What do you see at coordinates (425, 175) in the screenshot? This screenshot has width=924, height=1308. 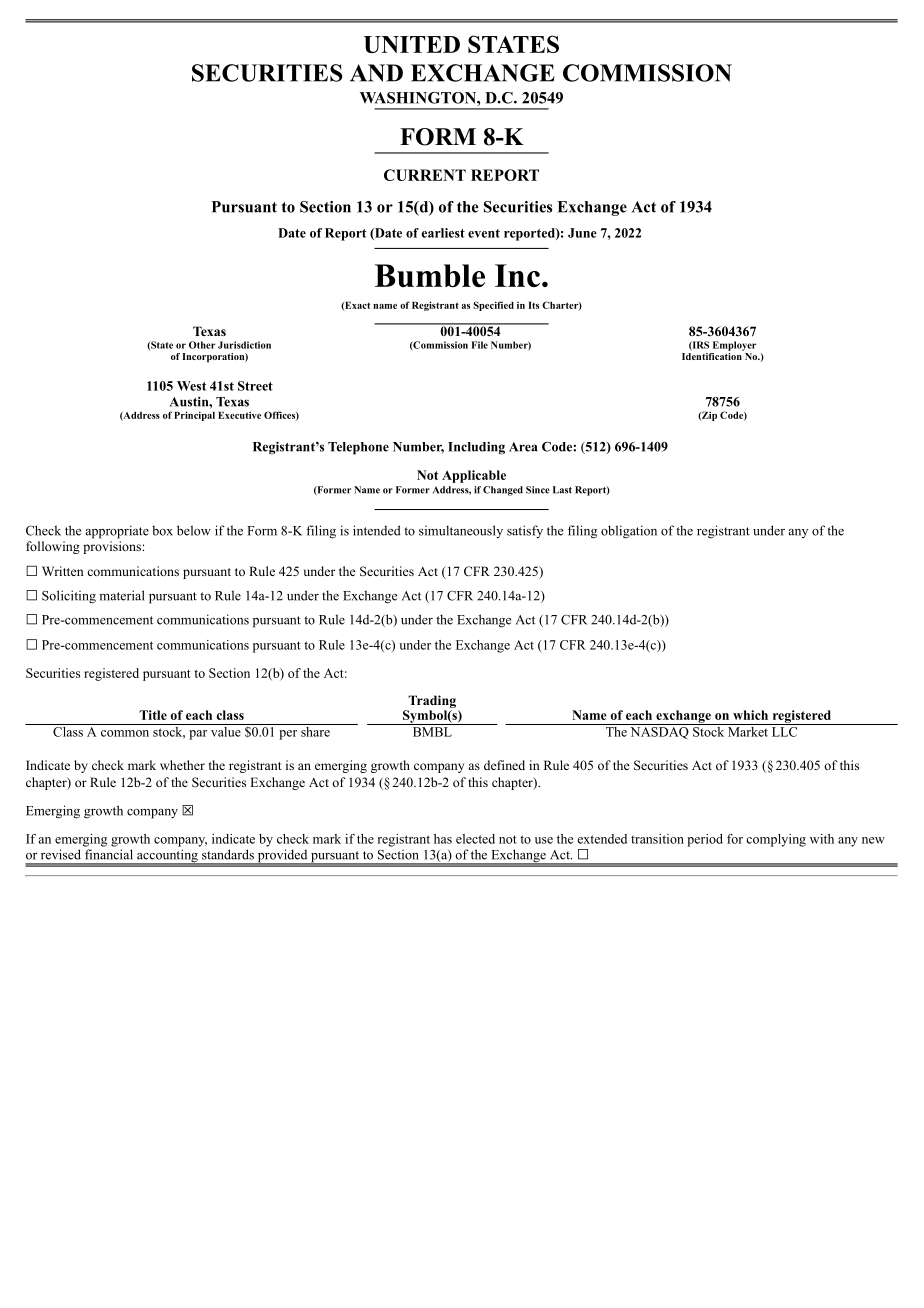 I see `CURRENT` at bounding box center [425, 175].
